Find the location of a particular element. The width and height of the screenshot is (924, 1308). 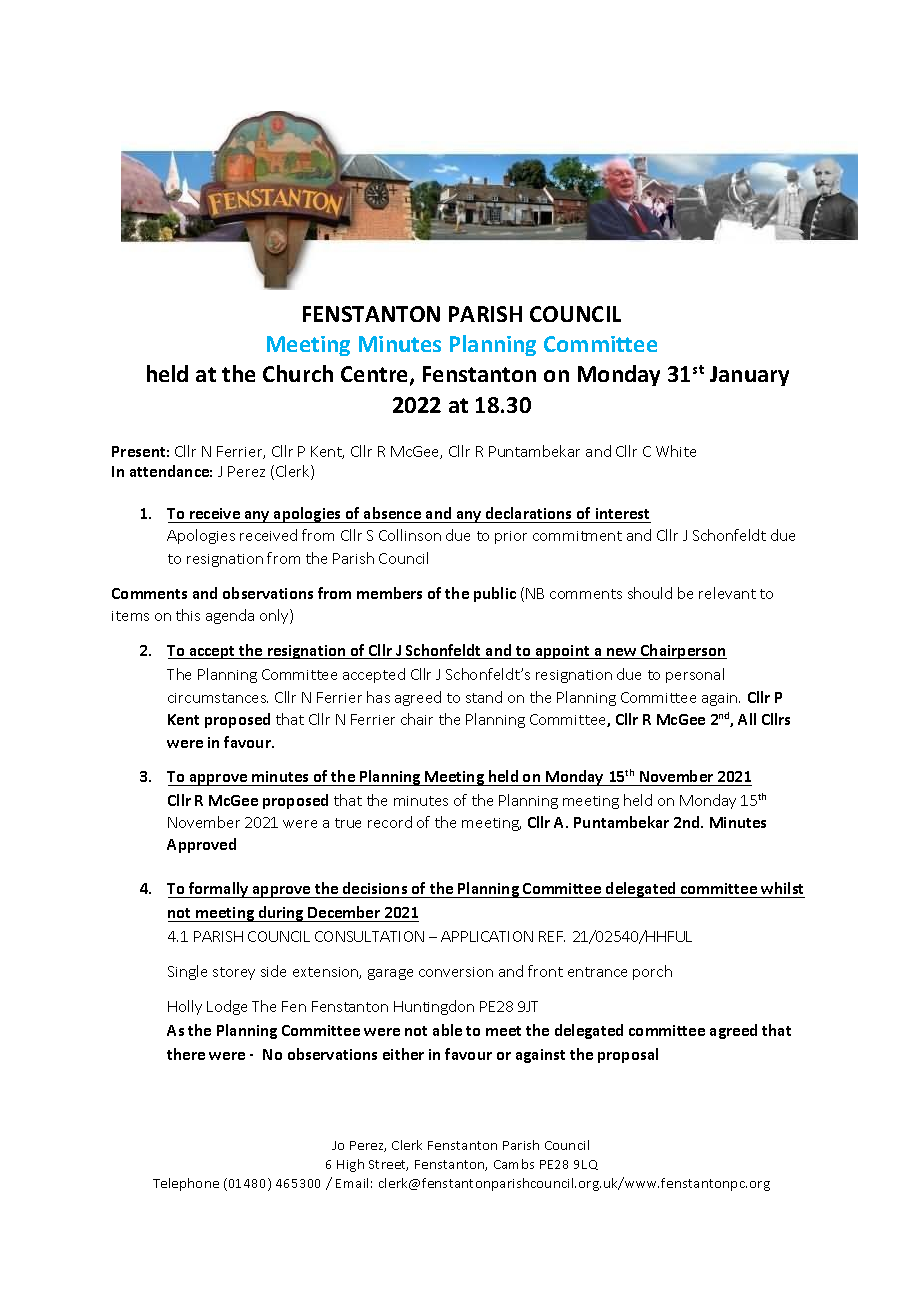

porch is located at coordinates (652, 972).
